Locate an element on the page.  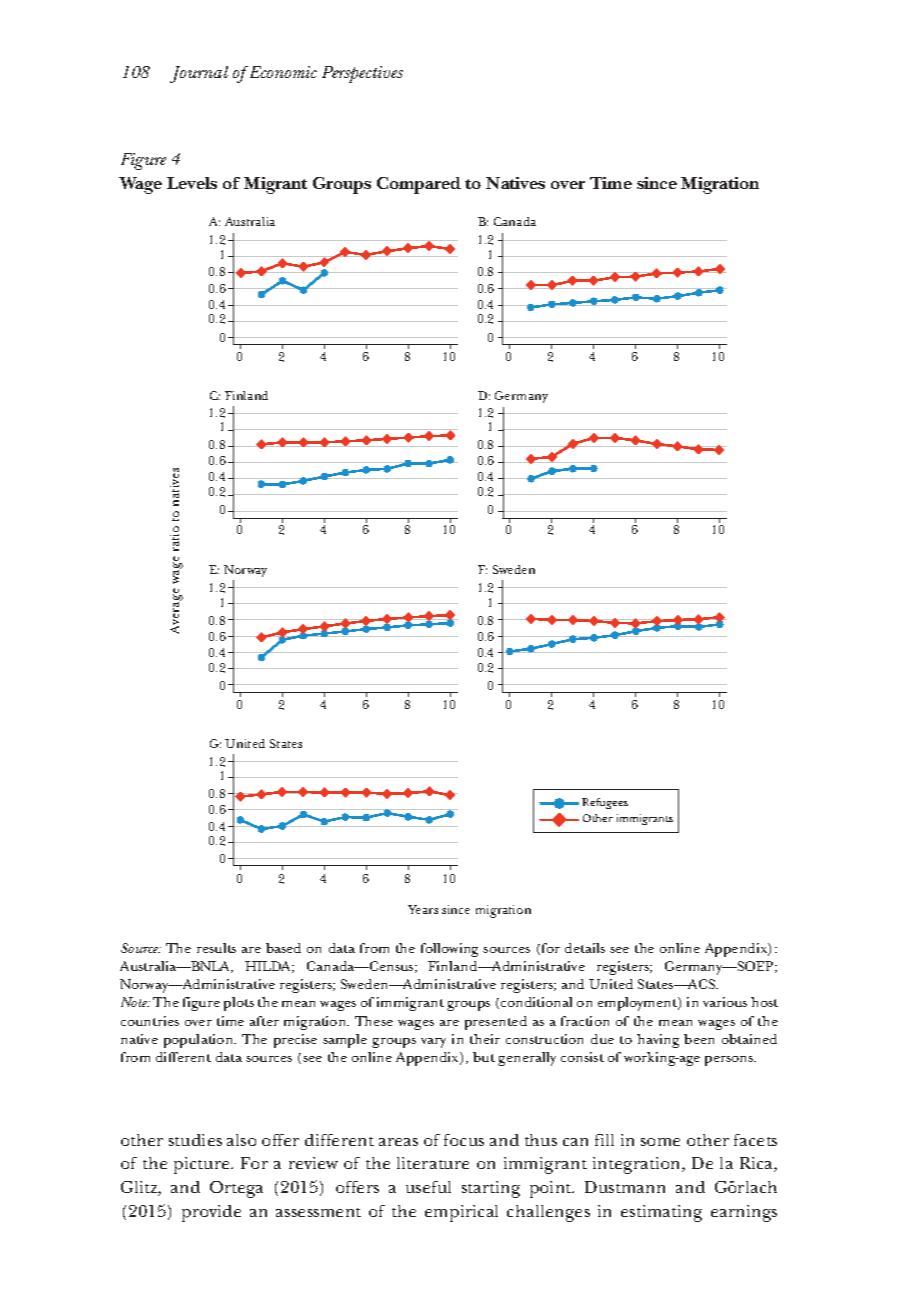
picture is located at coordinates (203, 1165).
